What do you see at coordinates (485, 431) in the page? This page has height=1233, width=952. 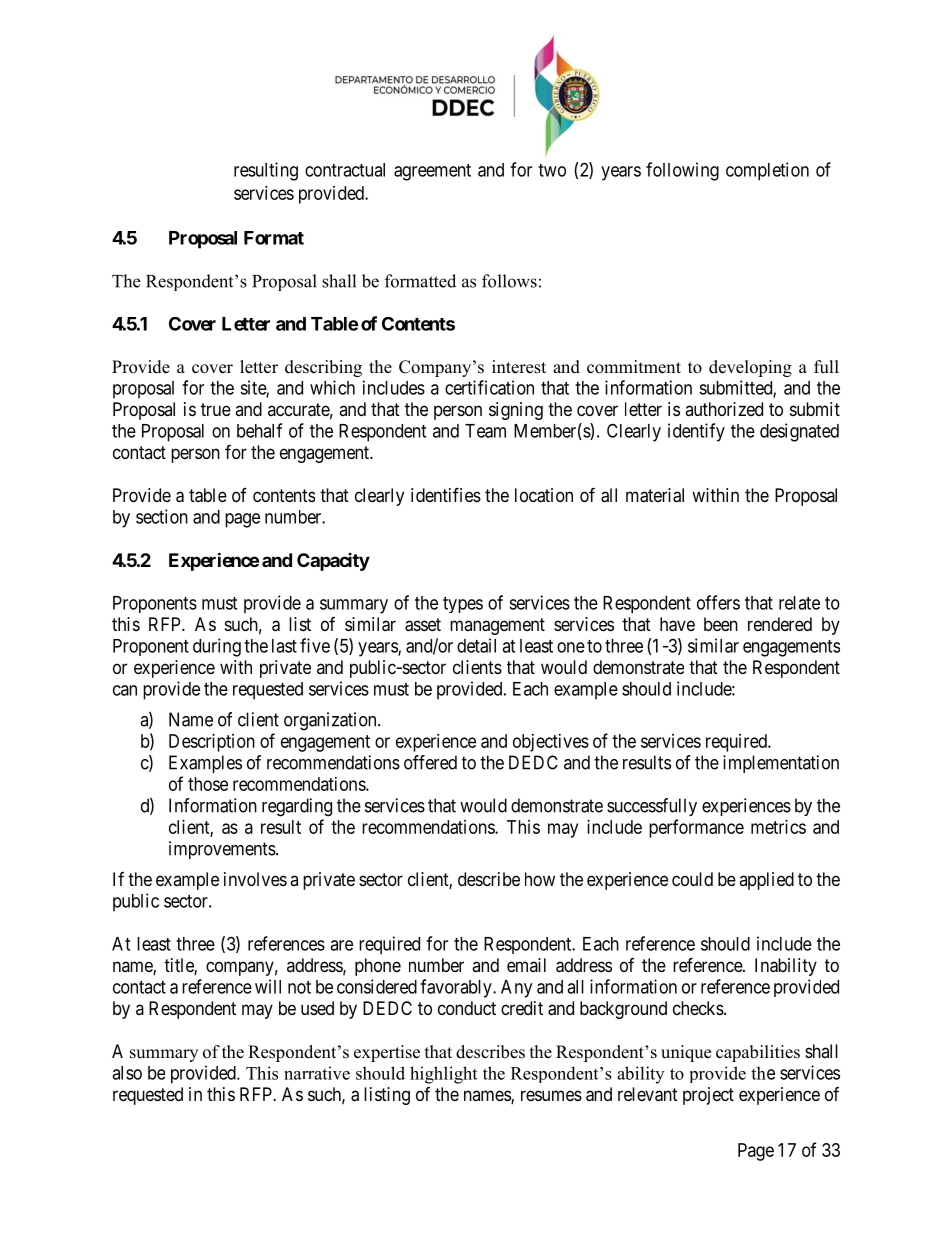 I see `Team` at bounding box center [485, 431].
